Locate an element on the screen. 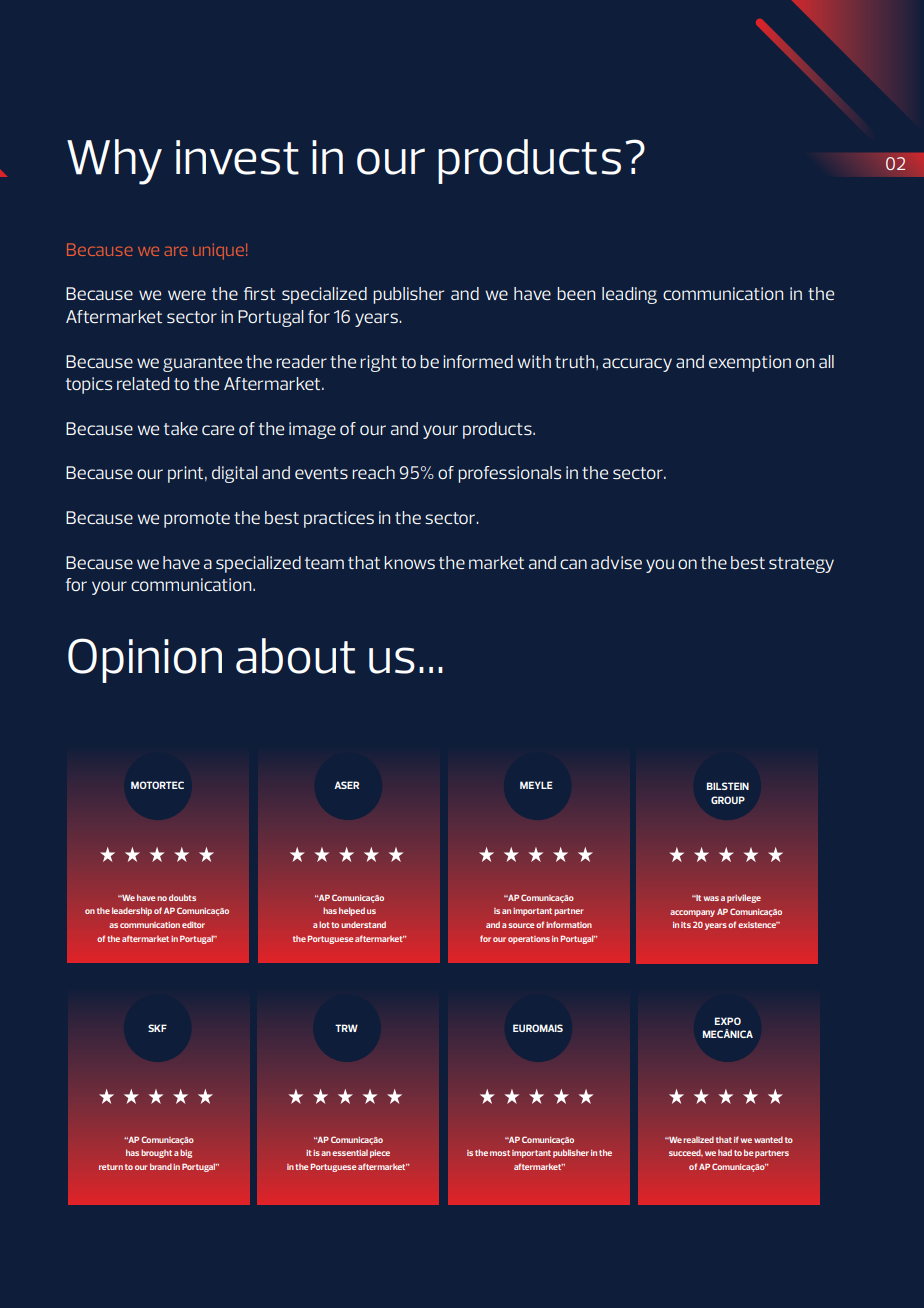  source is located at coordinates (521, 925).
